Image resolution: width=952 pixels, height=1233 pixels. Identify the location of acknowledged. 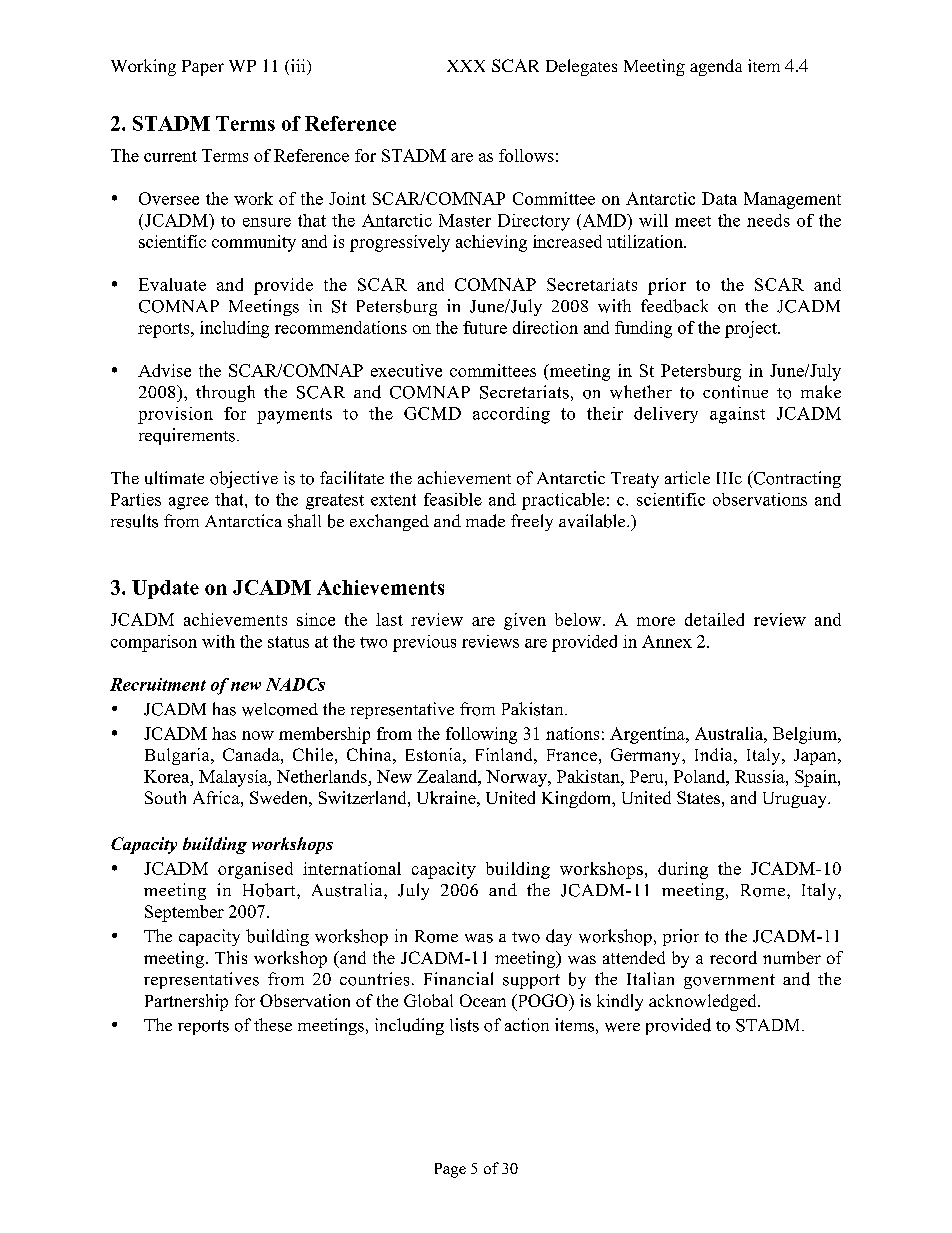
(704, 1002).
